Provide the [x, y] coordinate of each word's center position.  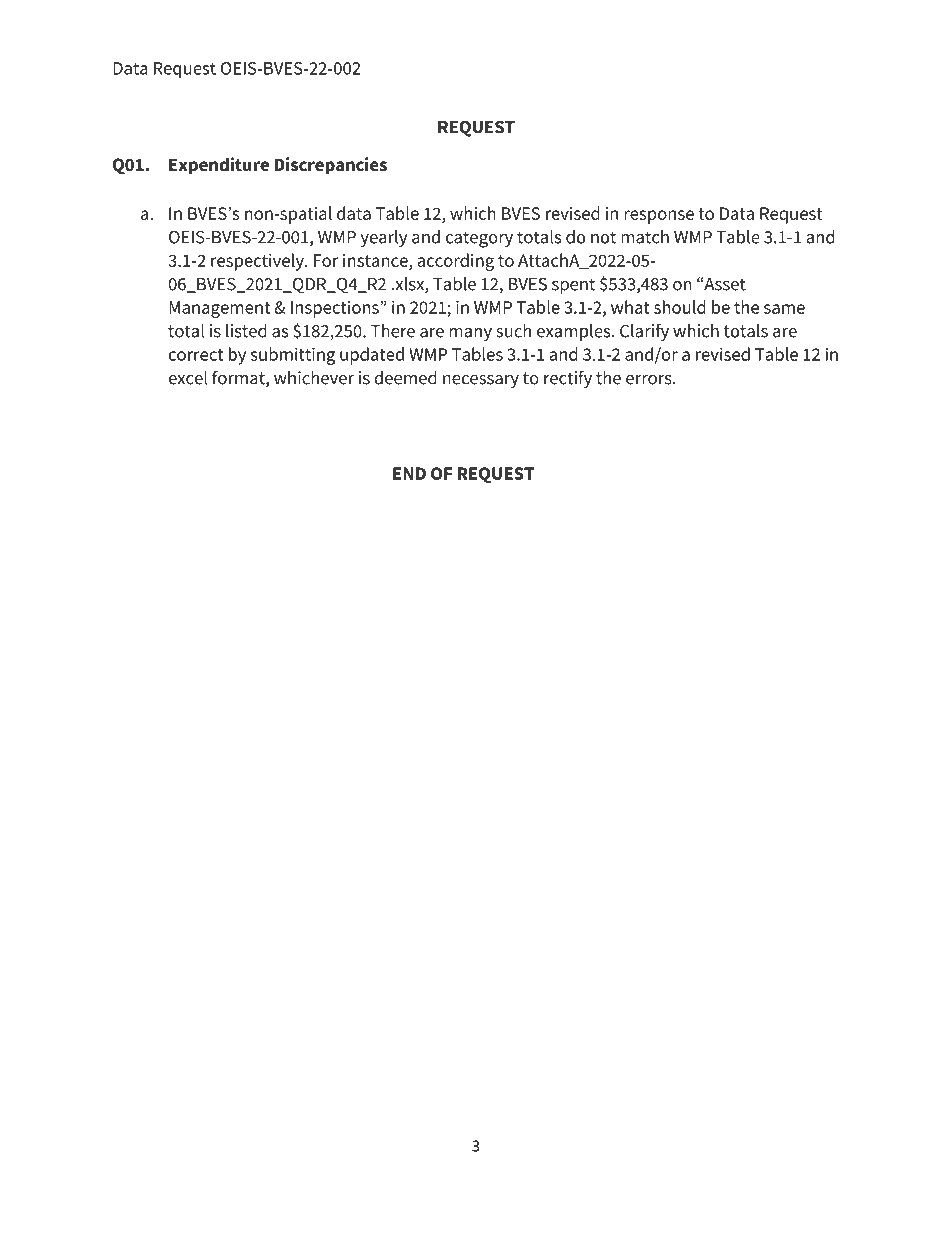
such [513, 331]
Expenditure [219, 166]
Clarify [644, 332]
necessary [481, 381]
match [645, 237]
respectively [258, 262]
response [659, 217]
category [479, 239]
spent [573, 286]
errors [650, 380]
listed [246, 331]
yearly [383, 238]
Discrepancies [330, 166]
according [455, 262]
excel [188, 378]
